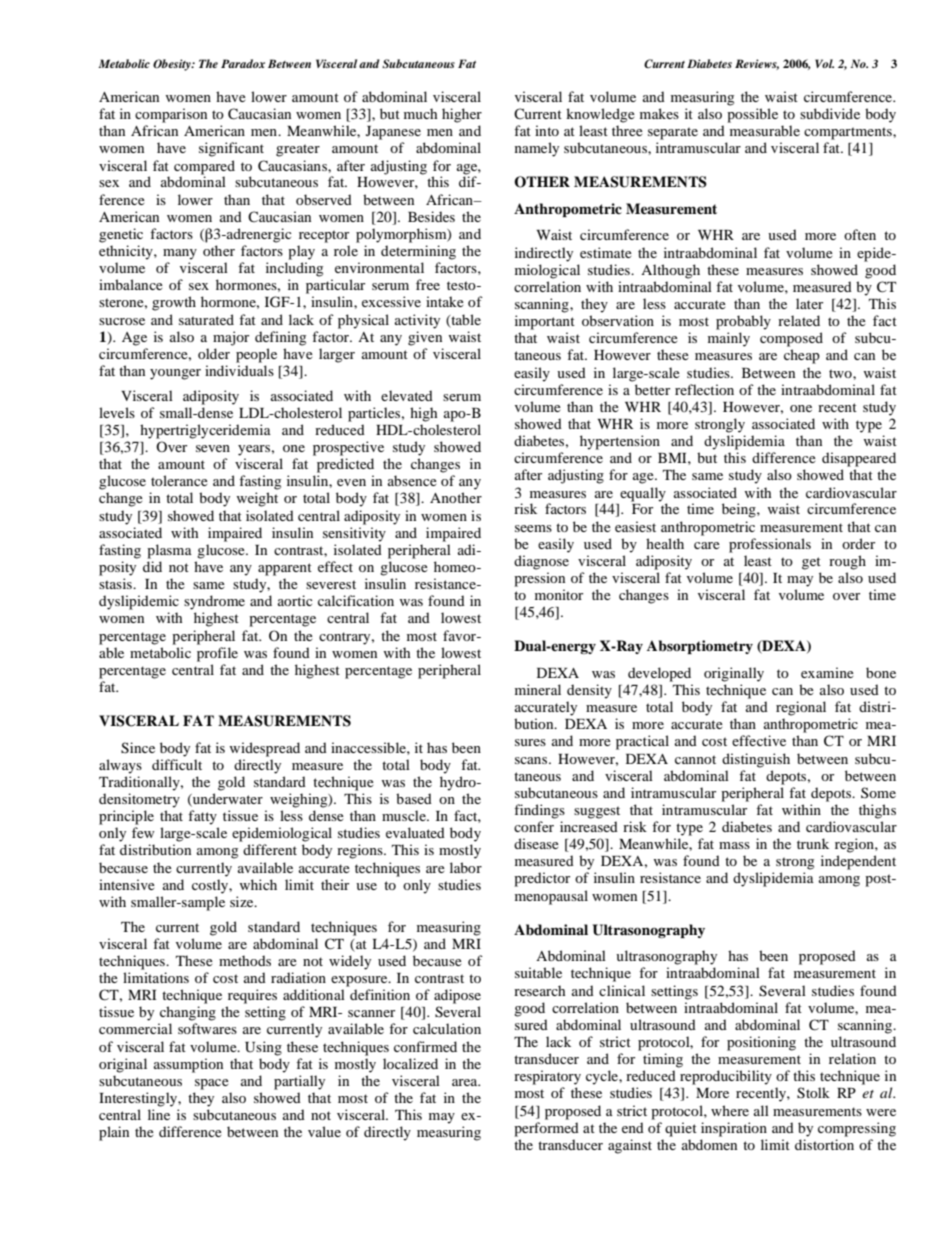  What do you see at coordinates (212, 1084) in the screenshot?
I see `space` at bounding box center [212, 1084].
